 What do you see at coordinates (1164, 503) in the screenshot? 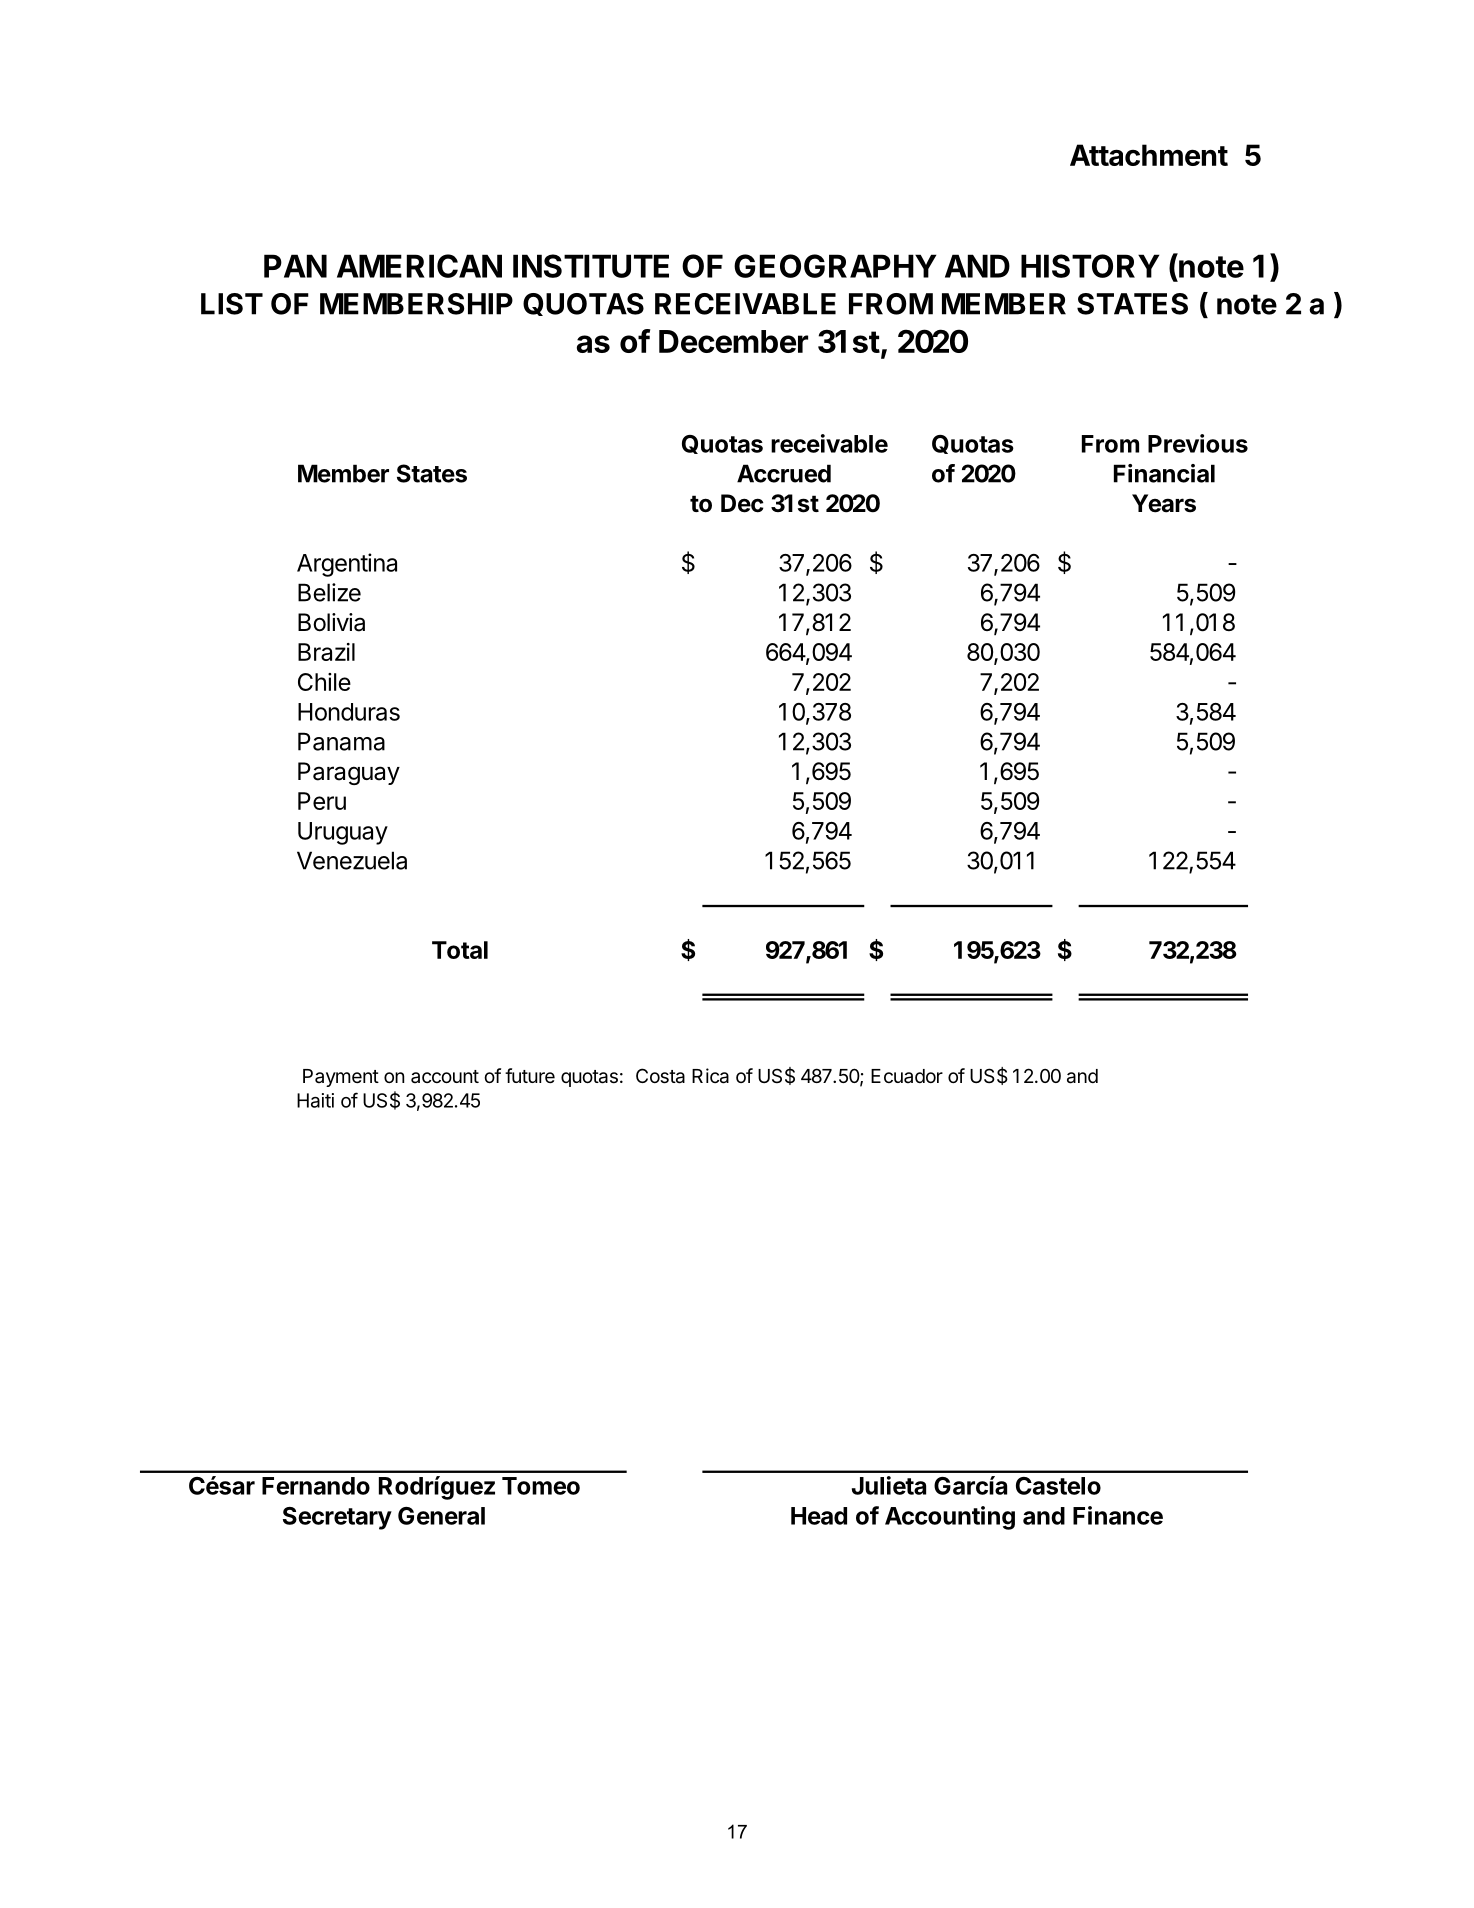
I see `Years` at bounding box center [1164, 503].
